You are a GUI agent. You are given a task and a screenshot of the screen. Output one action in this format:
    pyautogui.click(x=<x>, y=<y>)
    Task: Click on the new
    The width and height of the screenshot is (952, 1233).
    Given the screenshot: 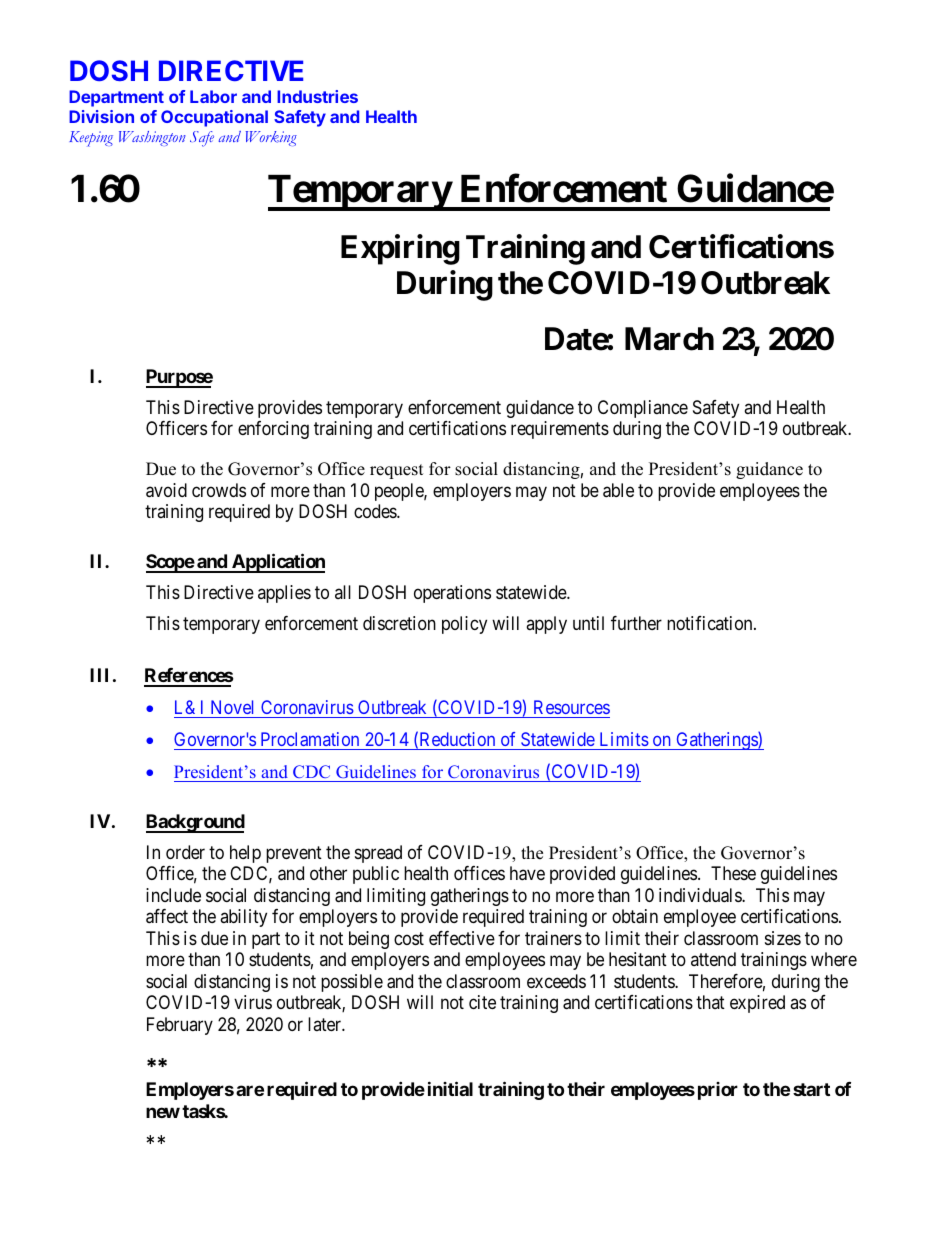 What is the action you would take?
    pyautogui.click(x=163, y=1112)
